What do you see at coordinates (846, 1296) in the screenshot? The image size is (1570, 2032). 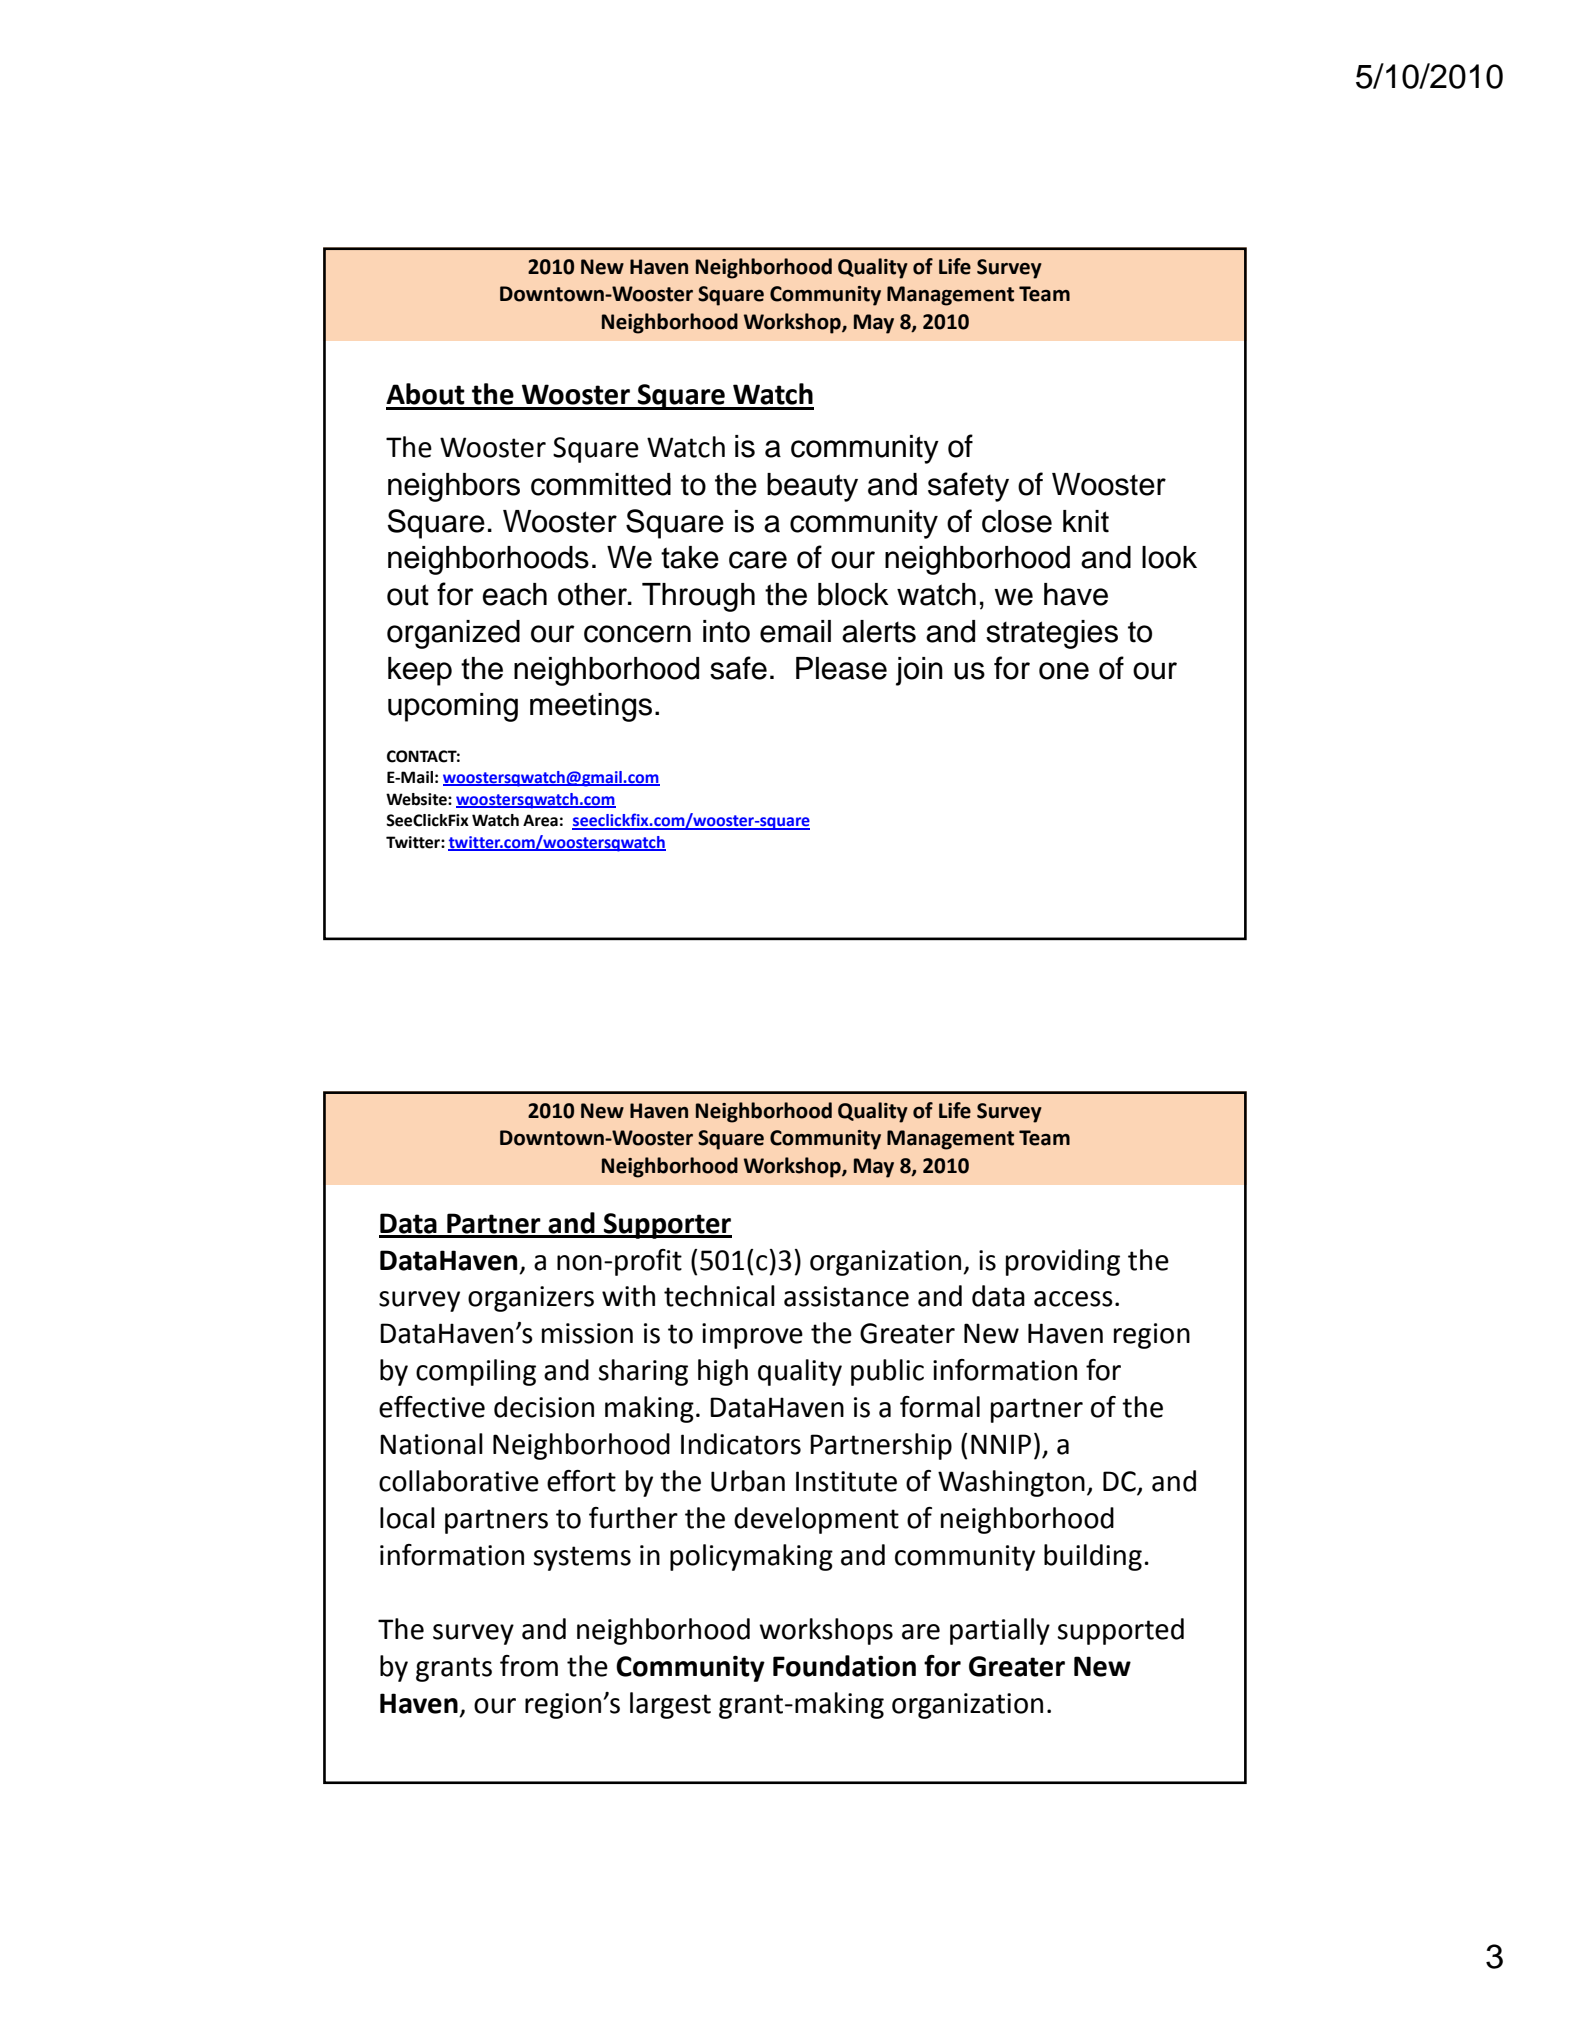 I see `assistance` at bounding box center [846, 1296].
